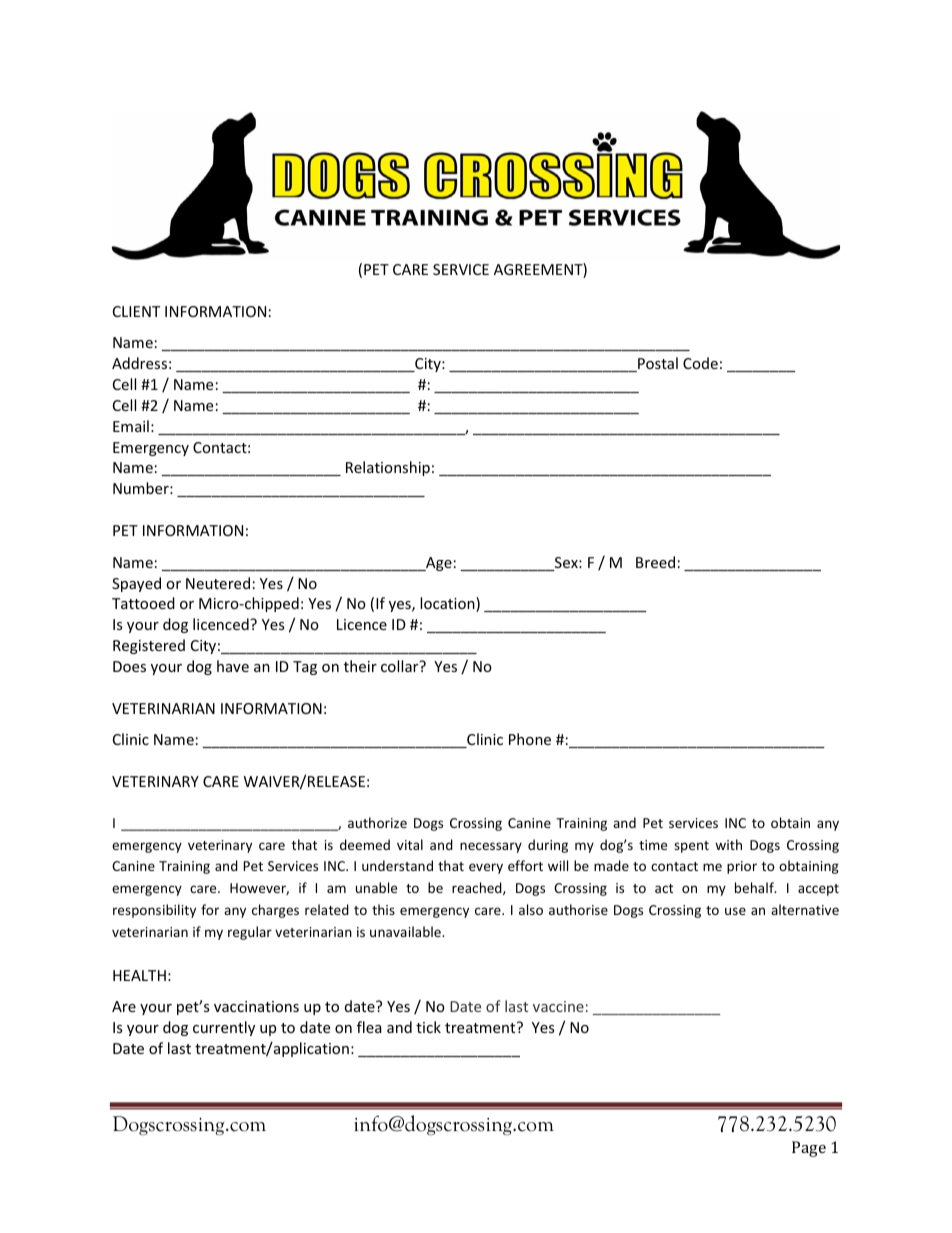 Image resolution: width=952 pixels, height=1233 pixels. What do you see at coordinates (530, 739) in the screenshot?
I see `Phone` at bounding box center [530, 739].
